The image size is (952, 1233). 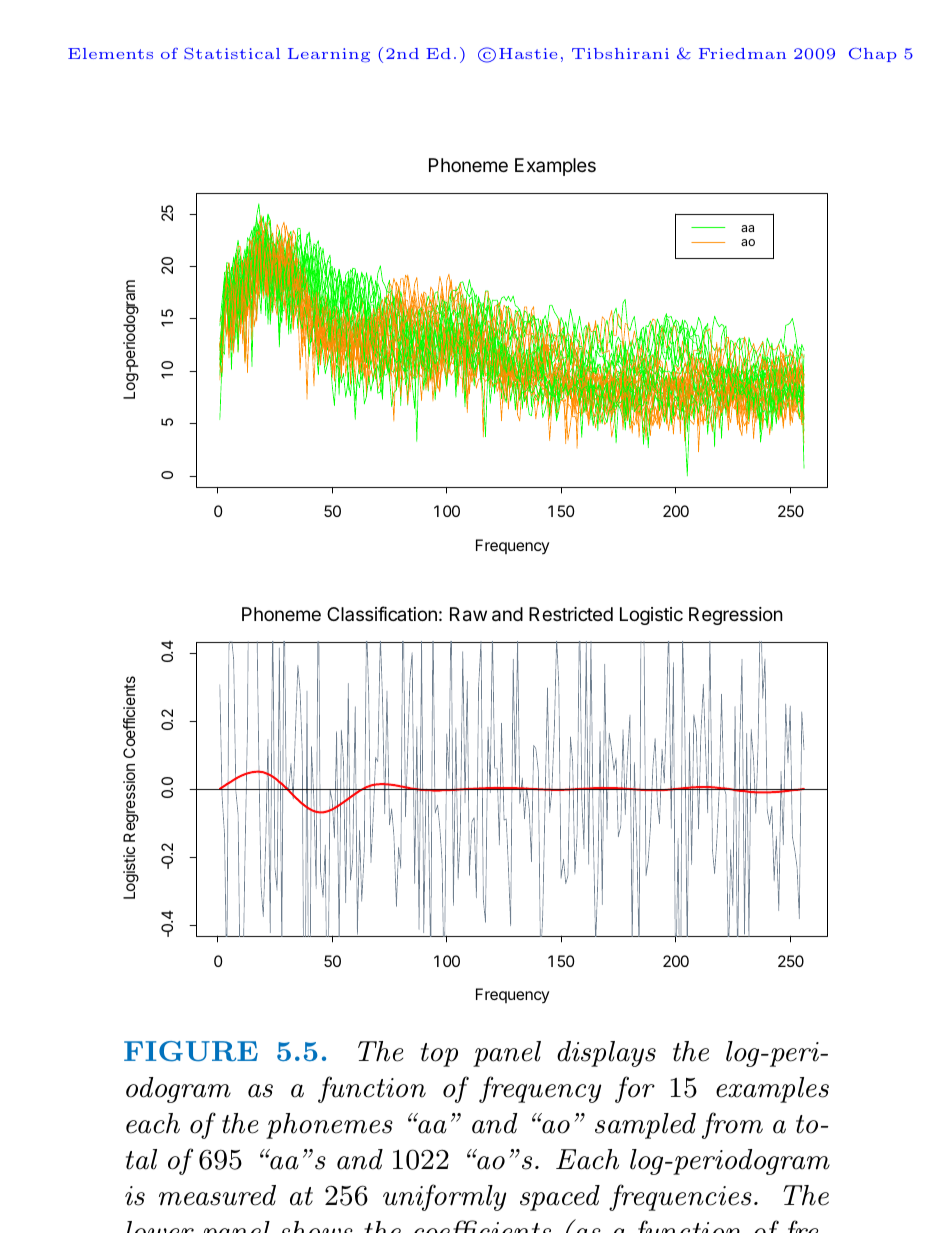 What do you see at coordinates (468, 614) in the screenshot?
I see `Raw` at bounding box center [468, 614].
